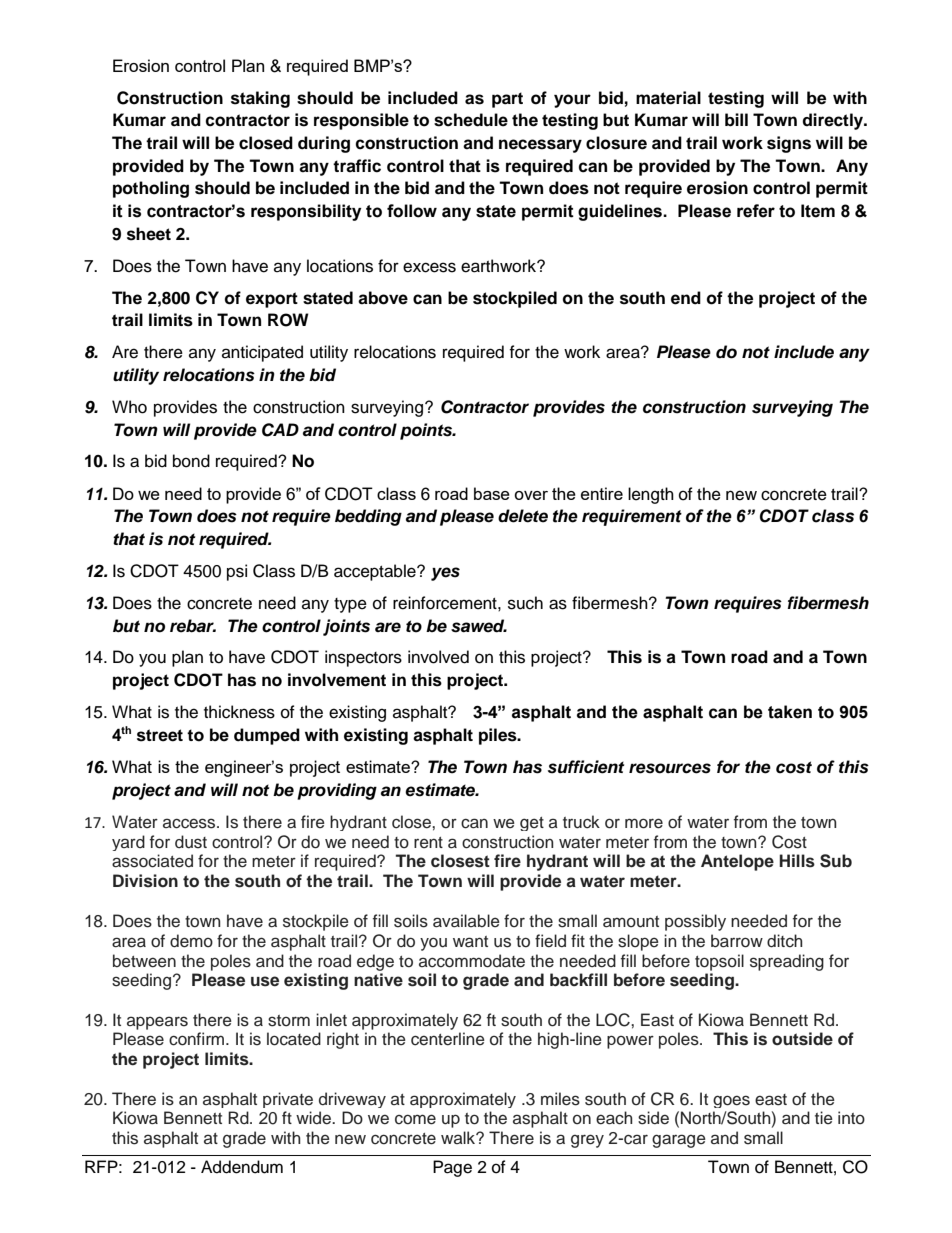  I want to click on Page, so click(452, 1168).
